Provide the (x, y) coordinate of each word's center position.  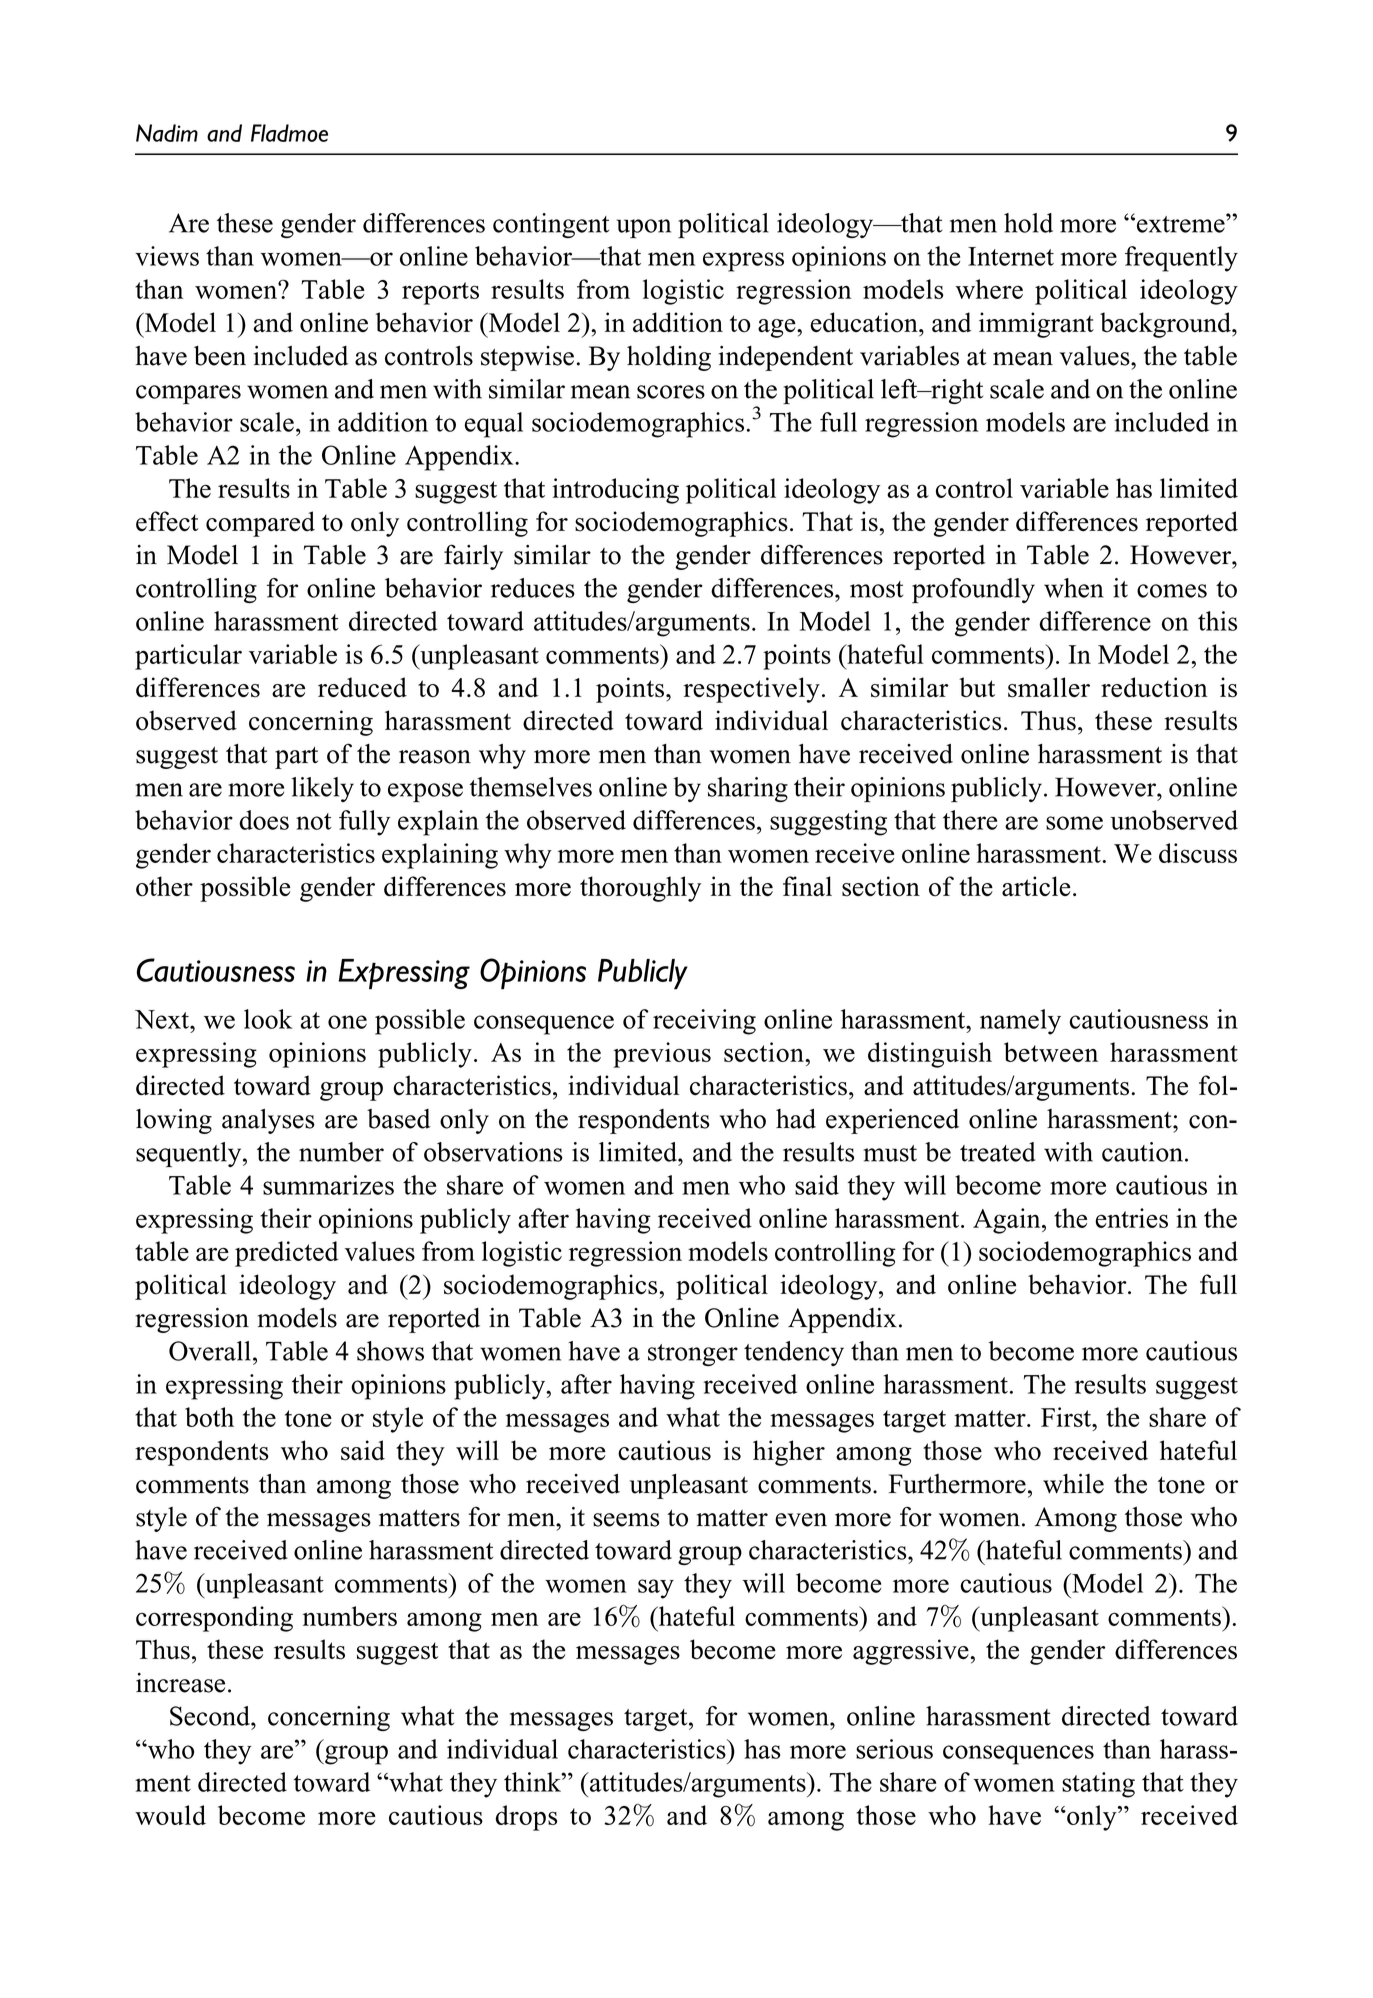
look (268, 1019)
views (167, 256)
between (1051, 1052)
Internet (1011, 256)
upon (643, 229)
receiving (704, 1022)
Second (211, 1716)
